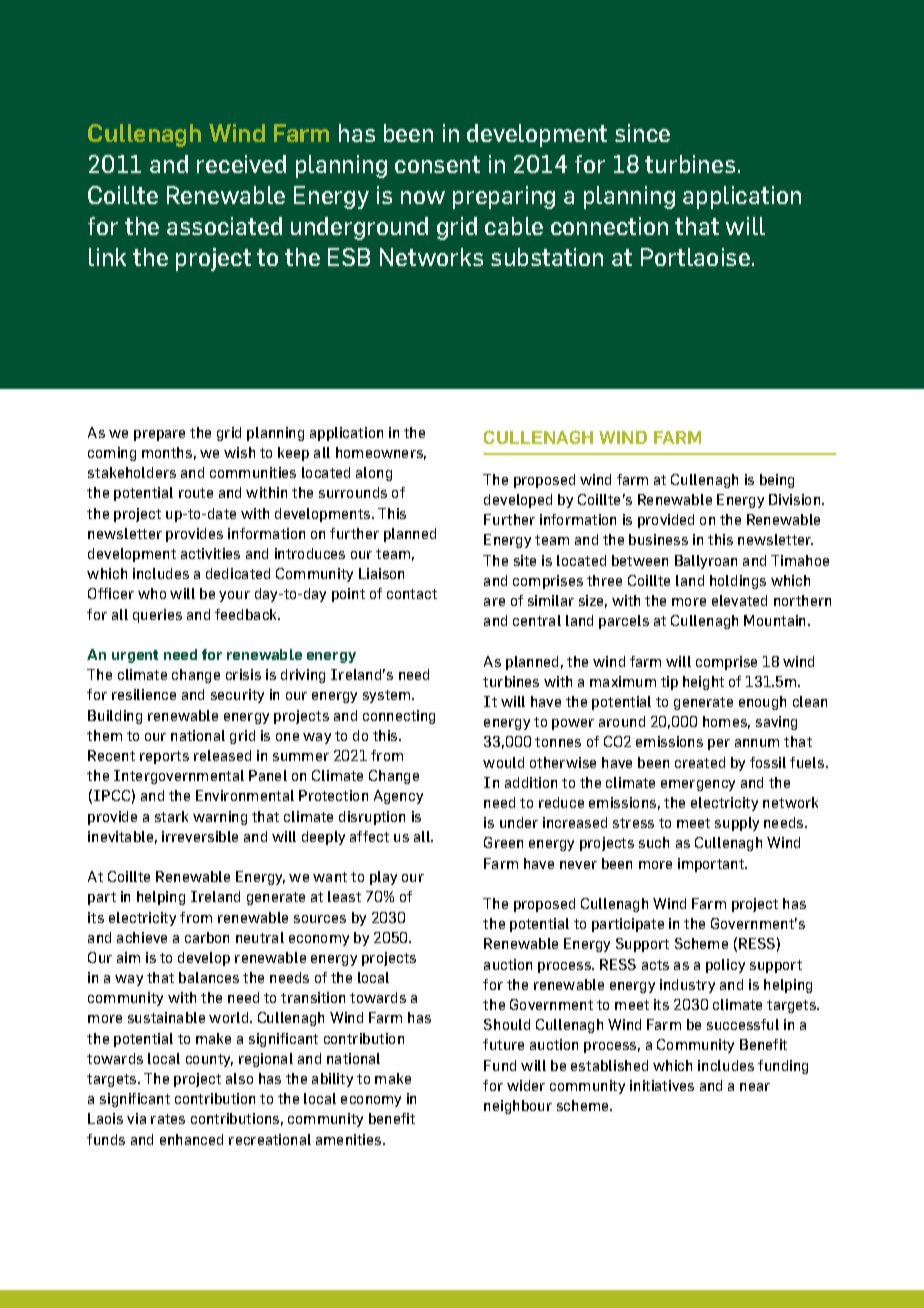  Describe the element at coordinates (157, 616) in the screenshot. I see `queries` at that location.
